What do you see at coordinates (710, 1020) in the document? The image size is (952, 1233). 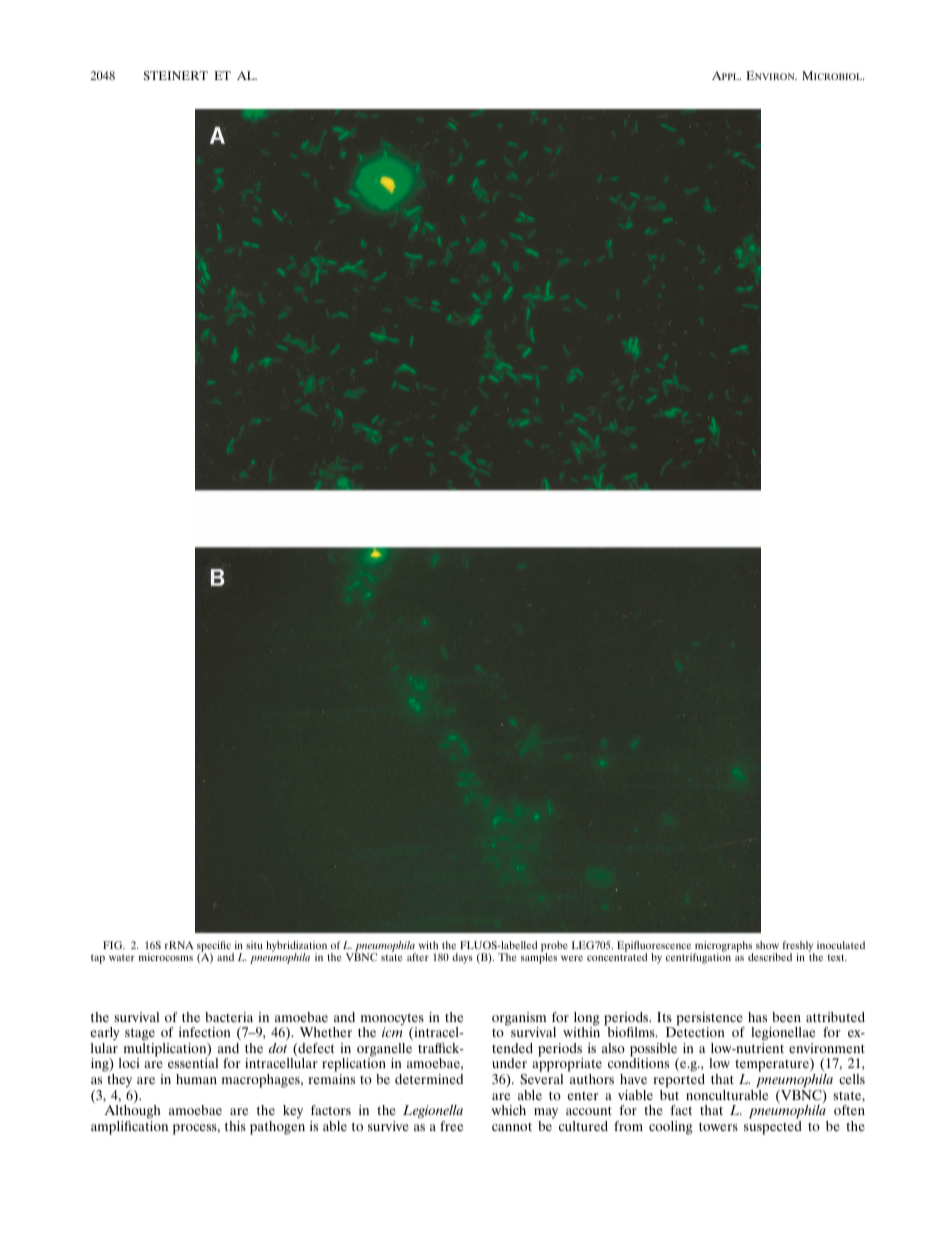 I see `persistence` at bounding box center [710, 1020].
